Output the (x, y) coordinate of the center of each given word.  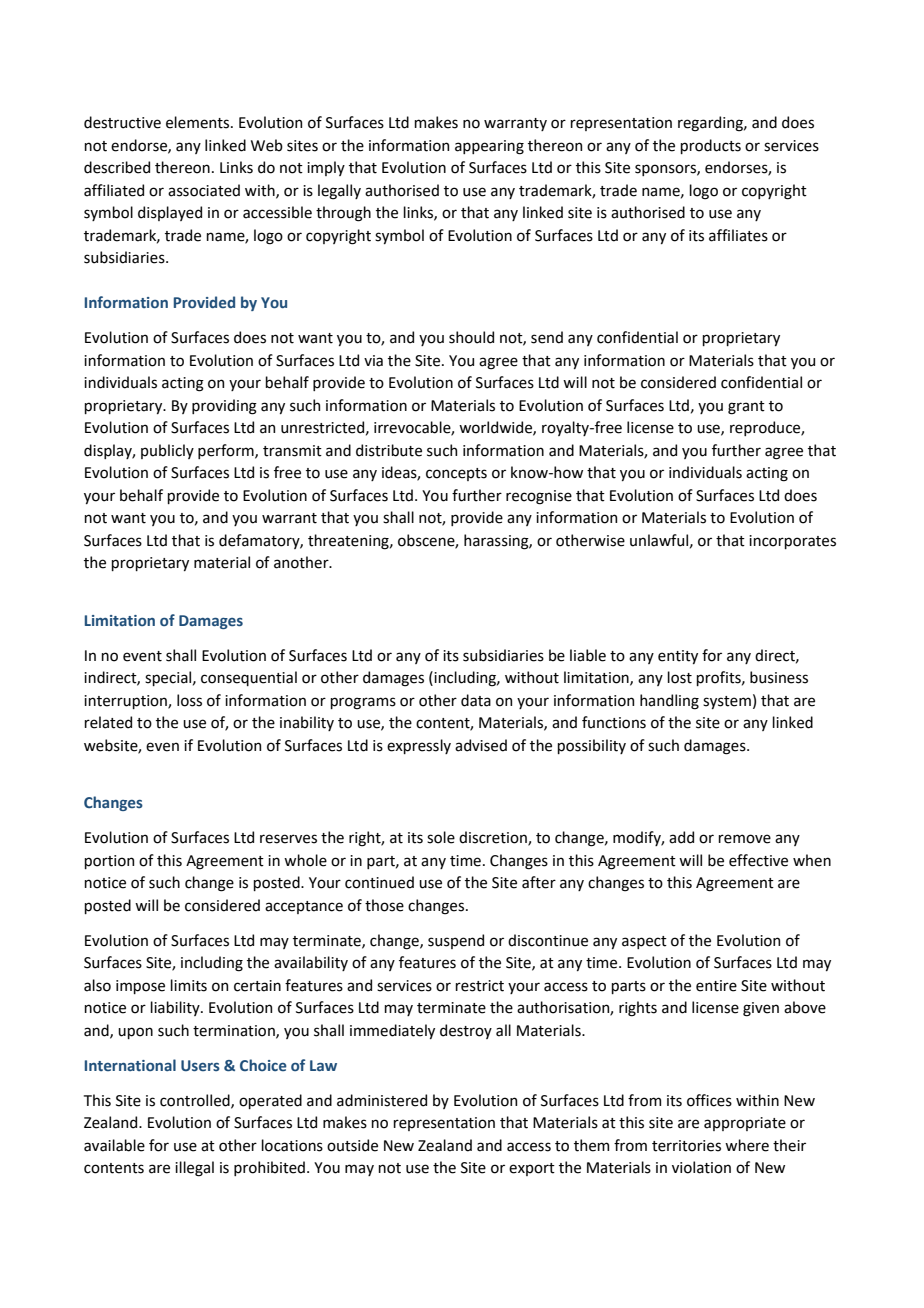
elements (199, 122)
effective (758, 860)
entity (678, 657)
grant (746, 408)
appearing (489, 147)
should (471, 337)
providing (224, 407)
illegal (194, 1169)
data (476, 700)
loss (189, 700)
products (710, 146)
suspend (456, 941)
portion (109, 862)
